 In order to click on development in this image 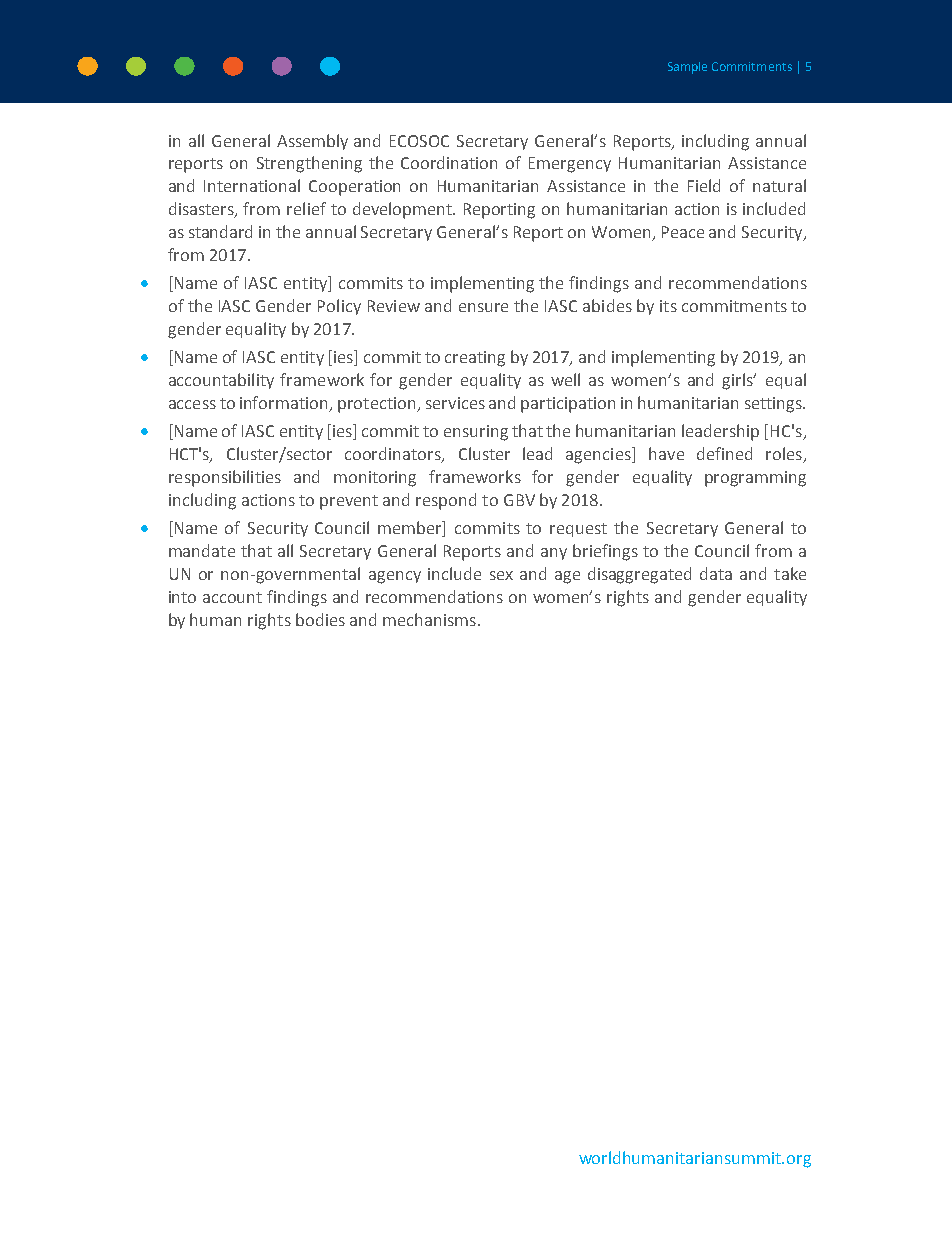, I will do `click(404, 210)`.
